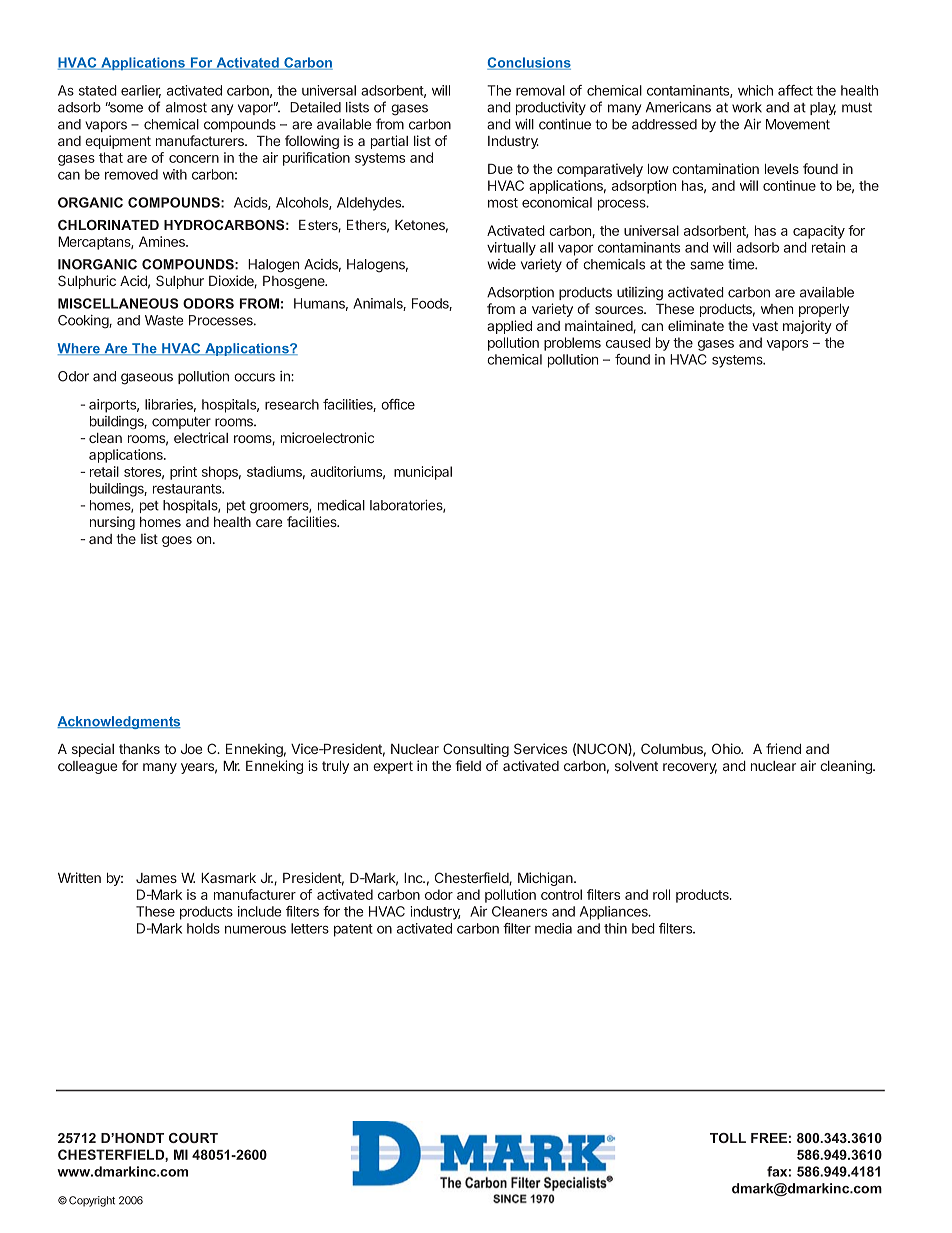  Describe the element at coordinates (156, 878) in the screenshot. I see `James` at that location.
